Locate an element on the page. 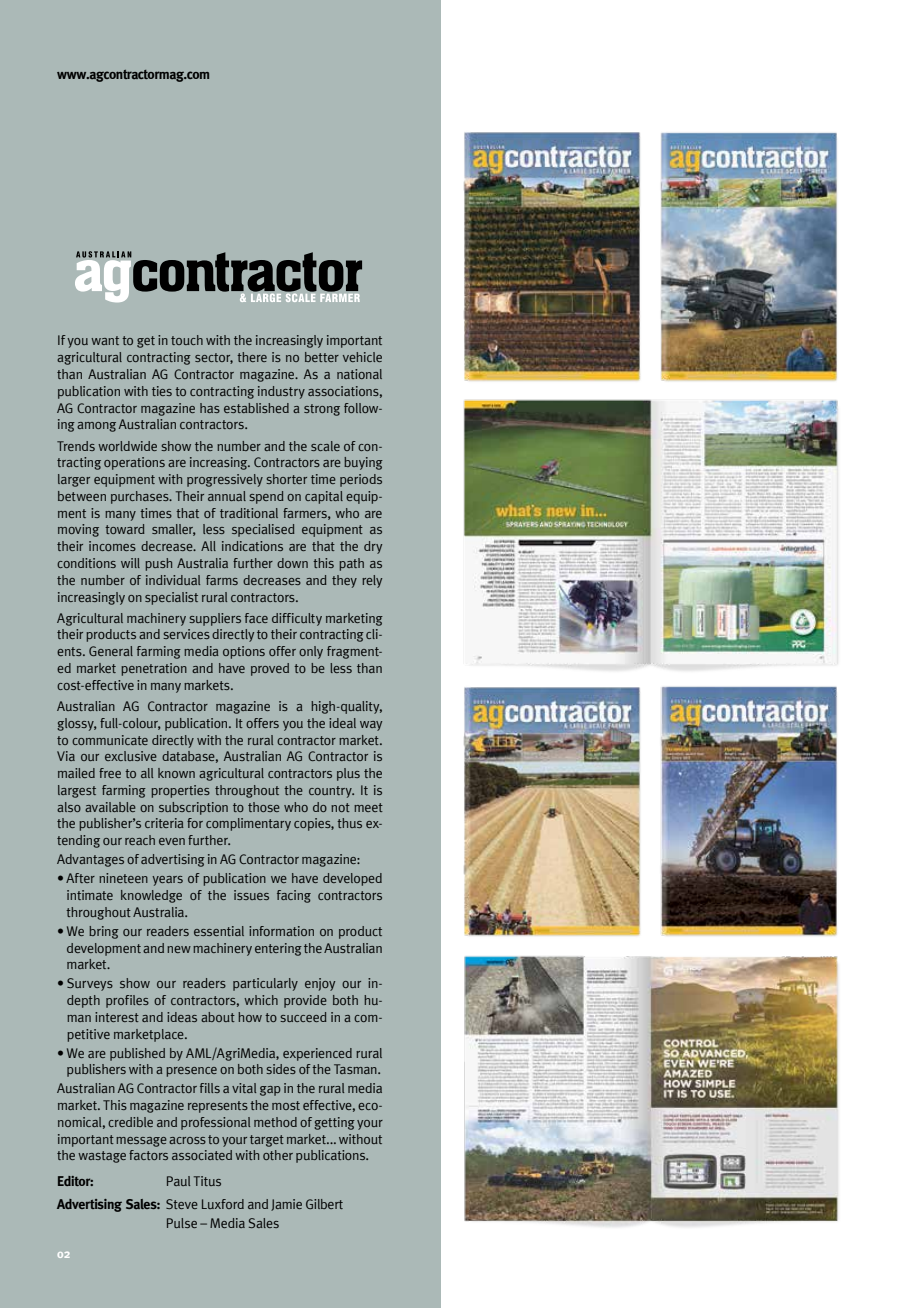 This page has height=1308, width=924. country is located at coordinates (331, 792).
